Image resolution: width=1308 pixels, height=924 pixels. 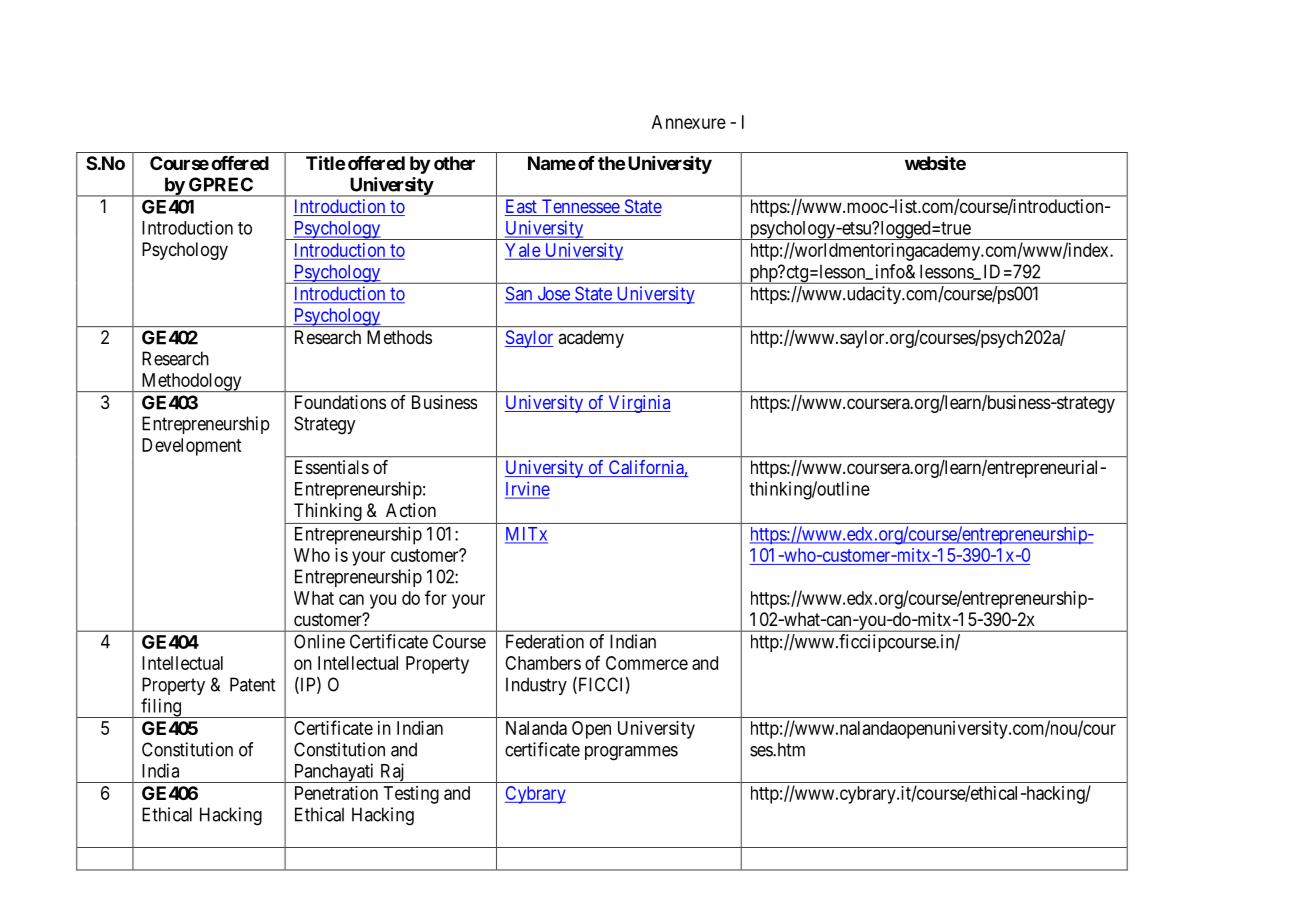 What do you see at coordinates (580, 207) in the screenshot?
I see `Tennessee` at bounding box center [580, 207].
